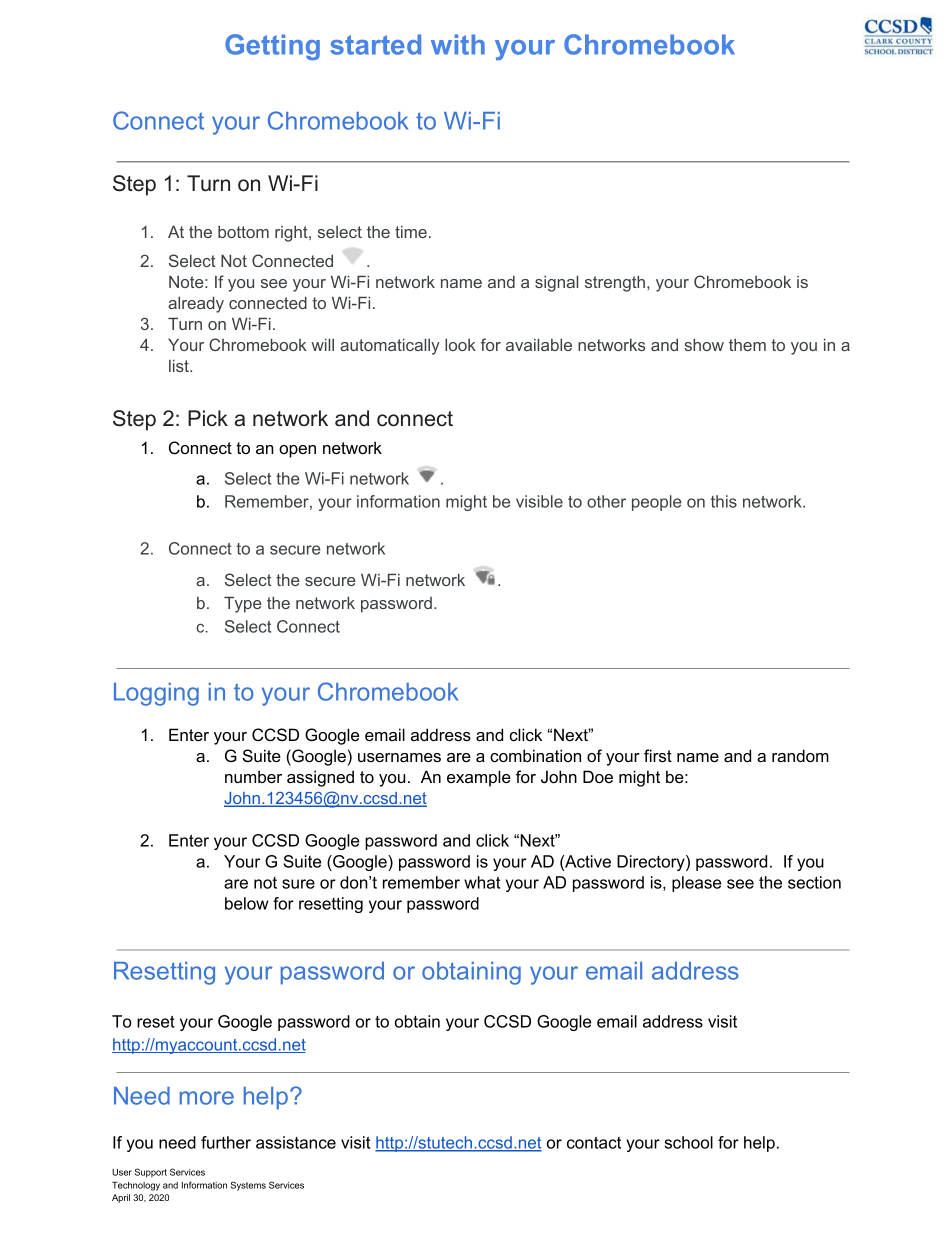  I want to click on further, so click(226, 1142).
